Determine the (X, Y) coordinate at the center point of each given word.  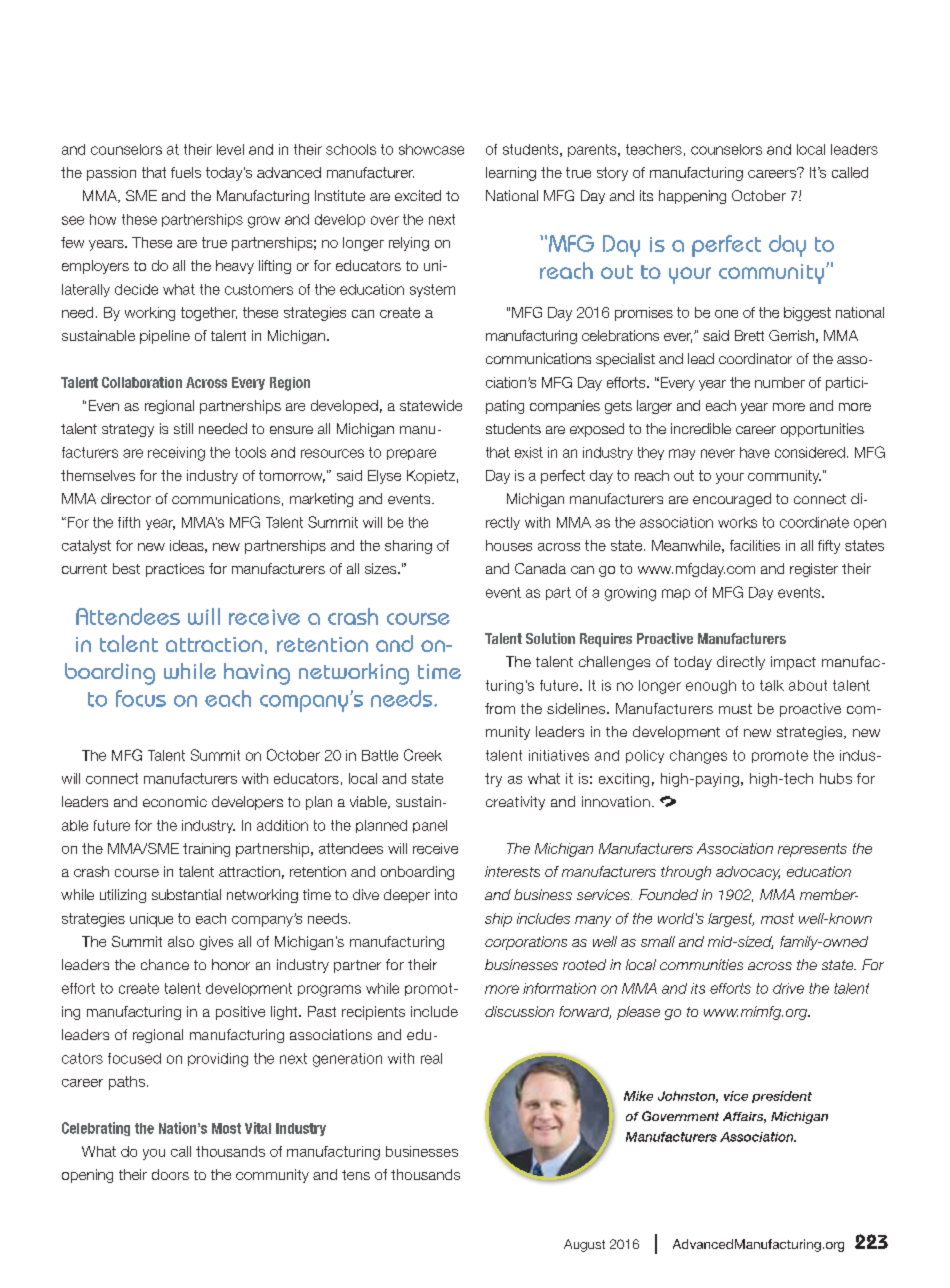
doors (170, 1174)
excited (418, 195)
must (735, 709)
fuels (186, 172)
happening (692, 197)
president (782, 1097)
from (500, 708)
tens (356, 1175)
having (257, 674)
